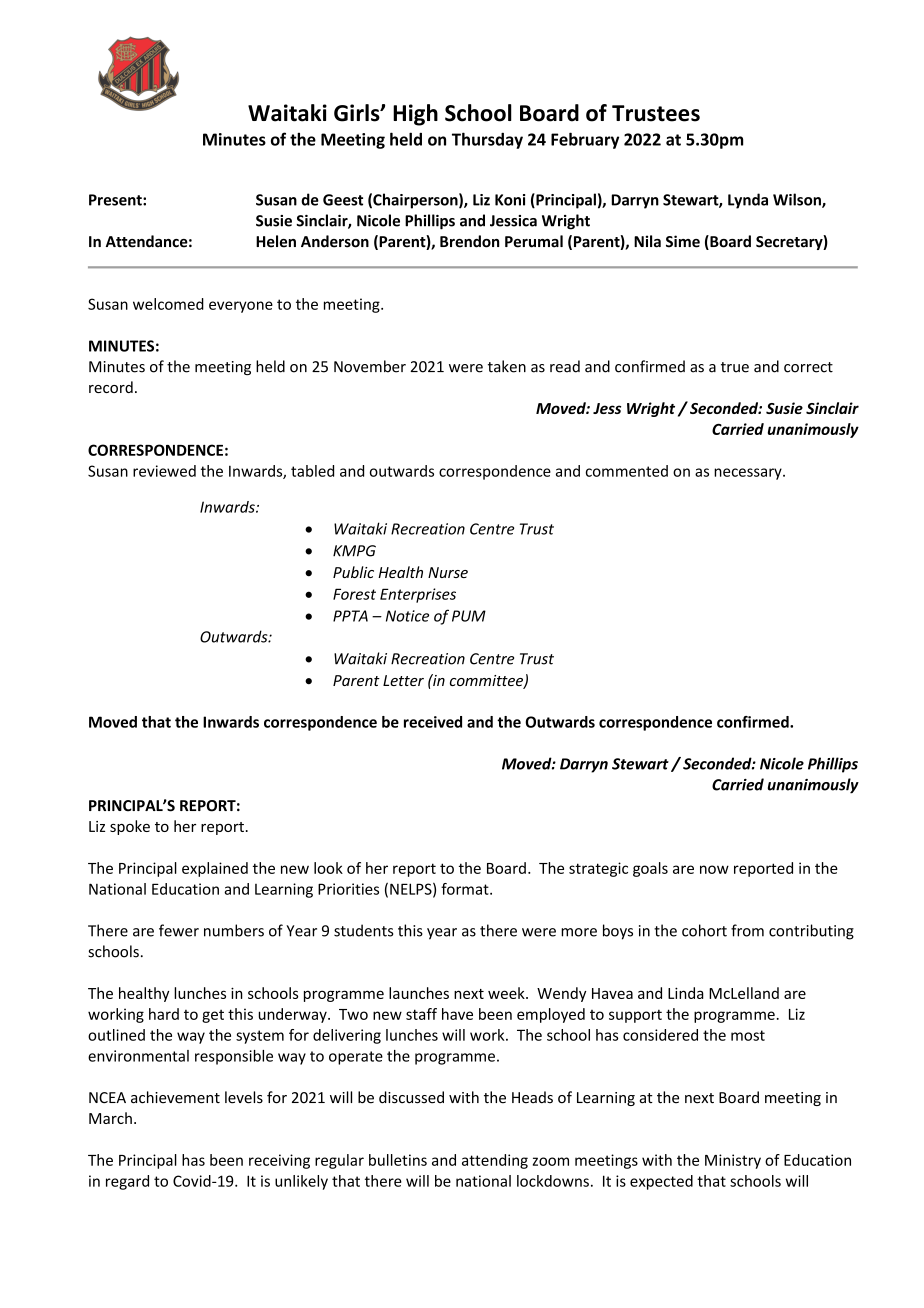  What do you see at coordinates (749, 474) in the screenshot?
I see `necessary` at bounding box center [749, 474].
